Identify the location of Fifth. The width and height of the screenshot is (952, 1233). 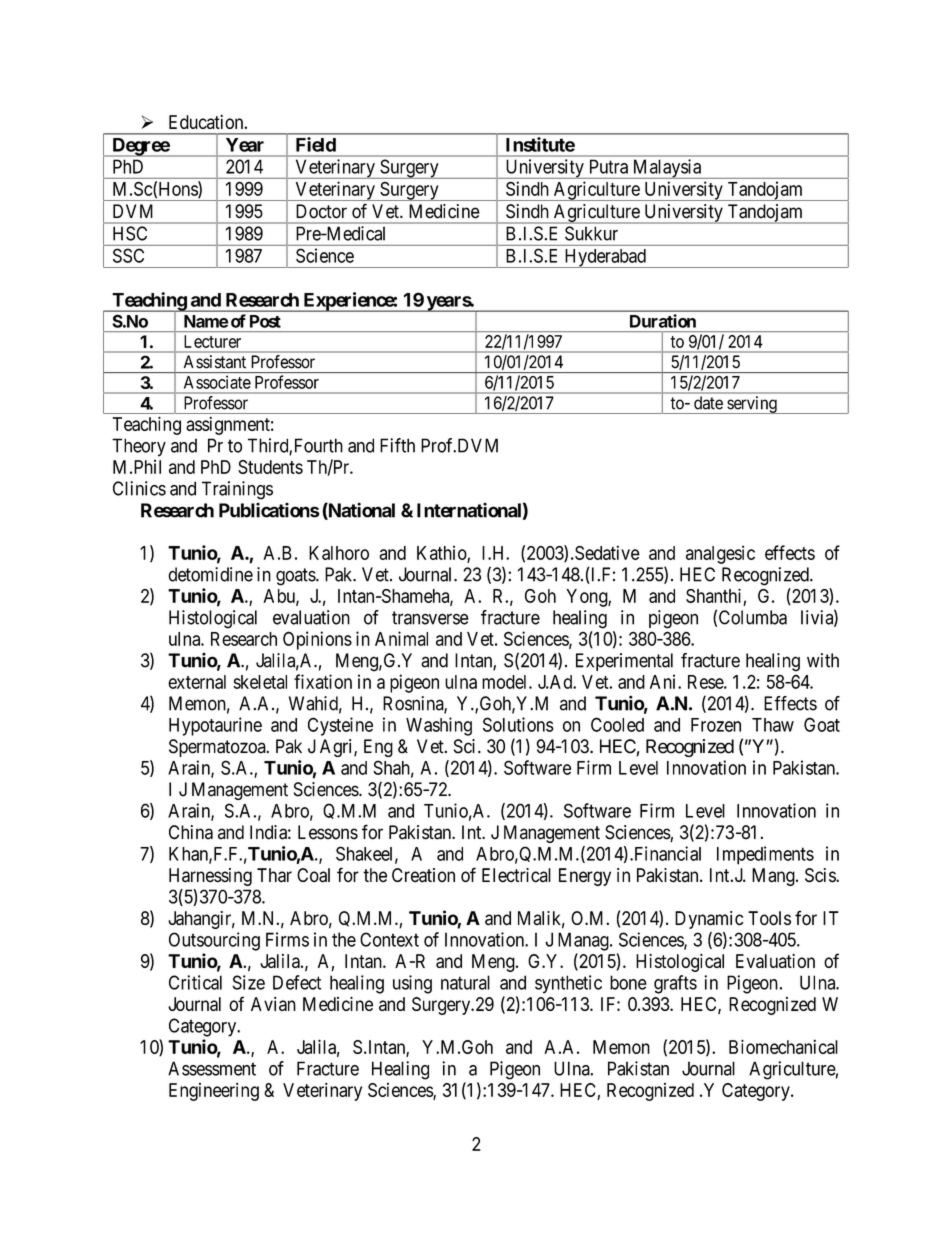
(397, 445).
